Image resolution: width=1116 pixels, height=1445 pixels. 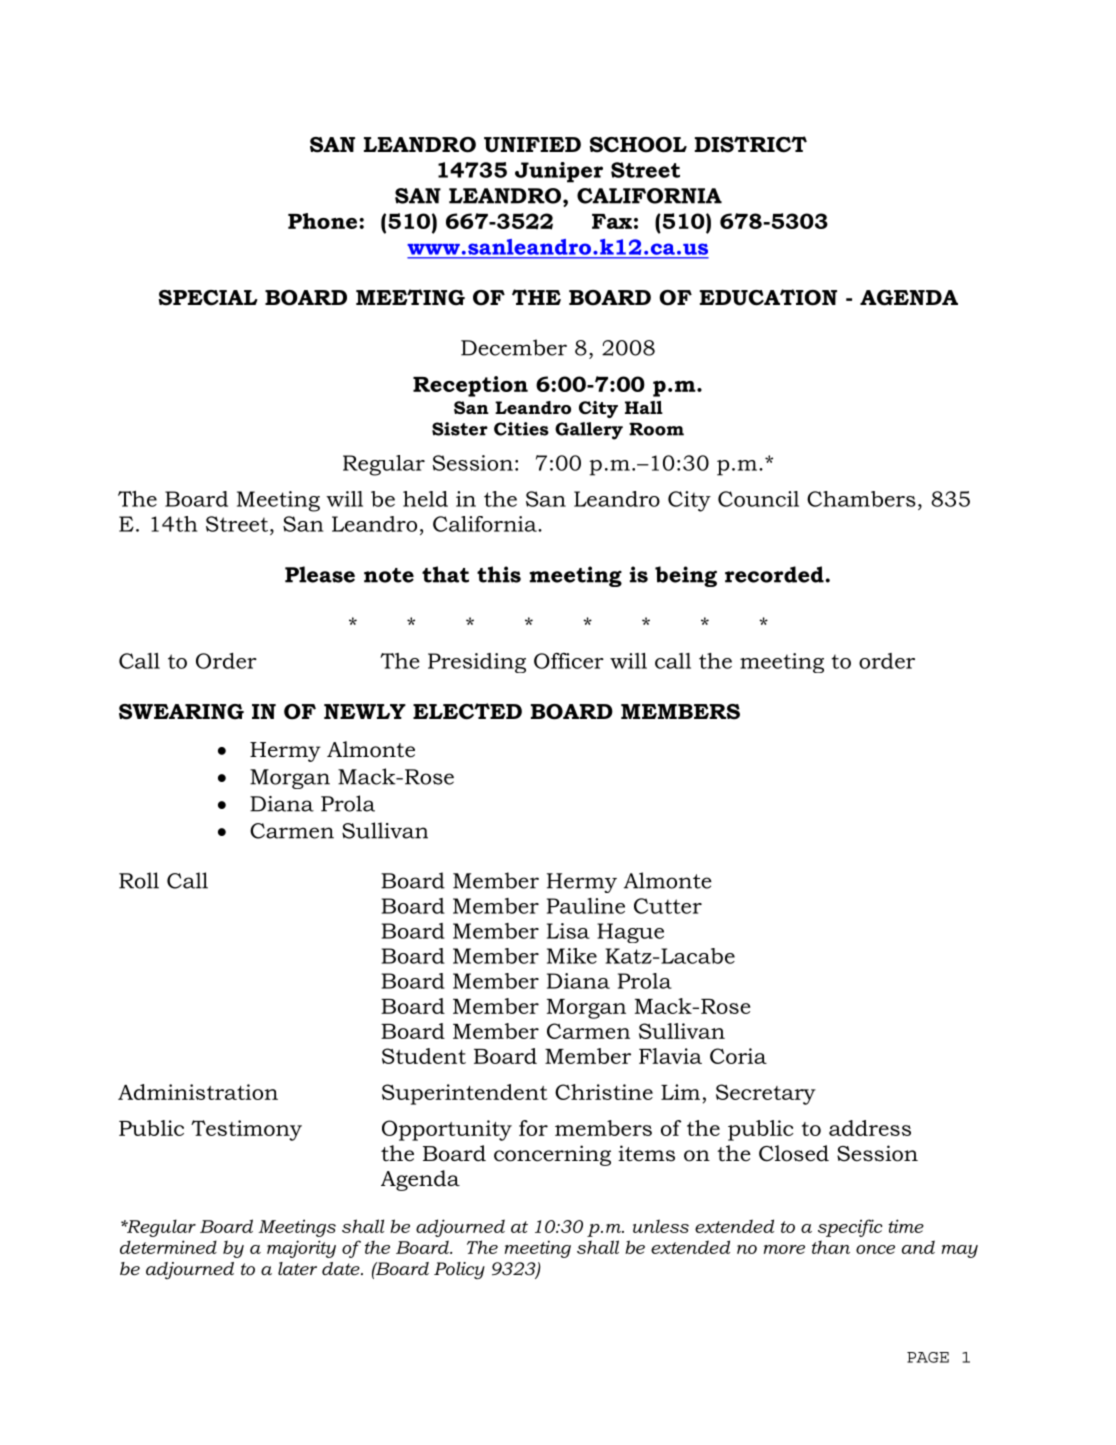 What do you see at coordinates (297, 1268) in the screenshot?
I see `later` at bounding box center [297, 1268].
